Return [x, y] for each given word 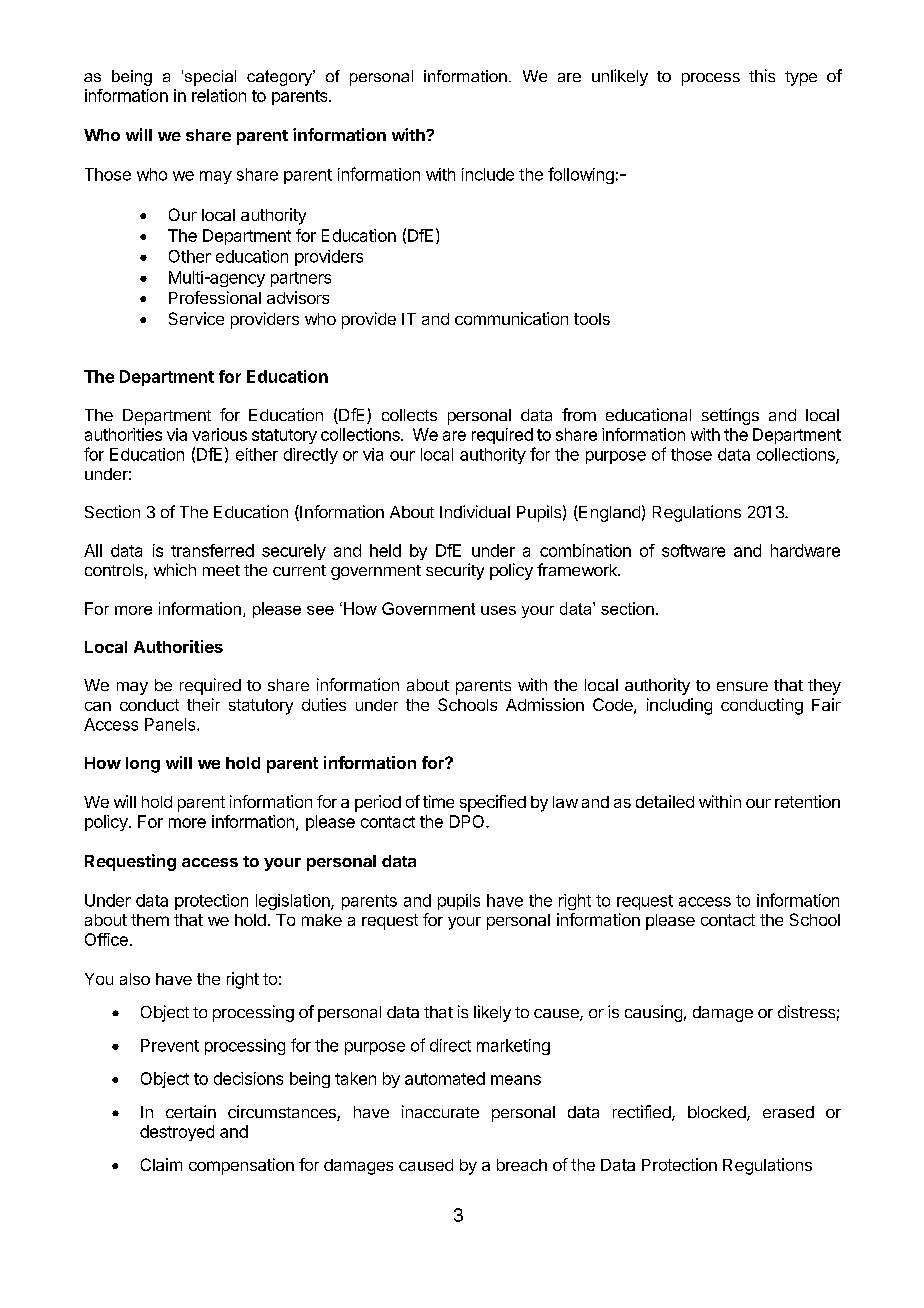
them [150, 920]
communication [511, 318]
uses [498, 610]
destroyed [177, 1133]
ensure [742, 686]
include [488, 174]
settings [730, 416]
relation [219, 95]
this [762, 75]
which [175, 569]
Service [196, 318]
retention [807, 801]
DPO [468, 821]
